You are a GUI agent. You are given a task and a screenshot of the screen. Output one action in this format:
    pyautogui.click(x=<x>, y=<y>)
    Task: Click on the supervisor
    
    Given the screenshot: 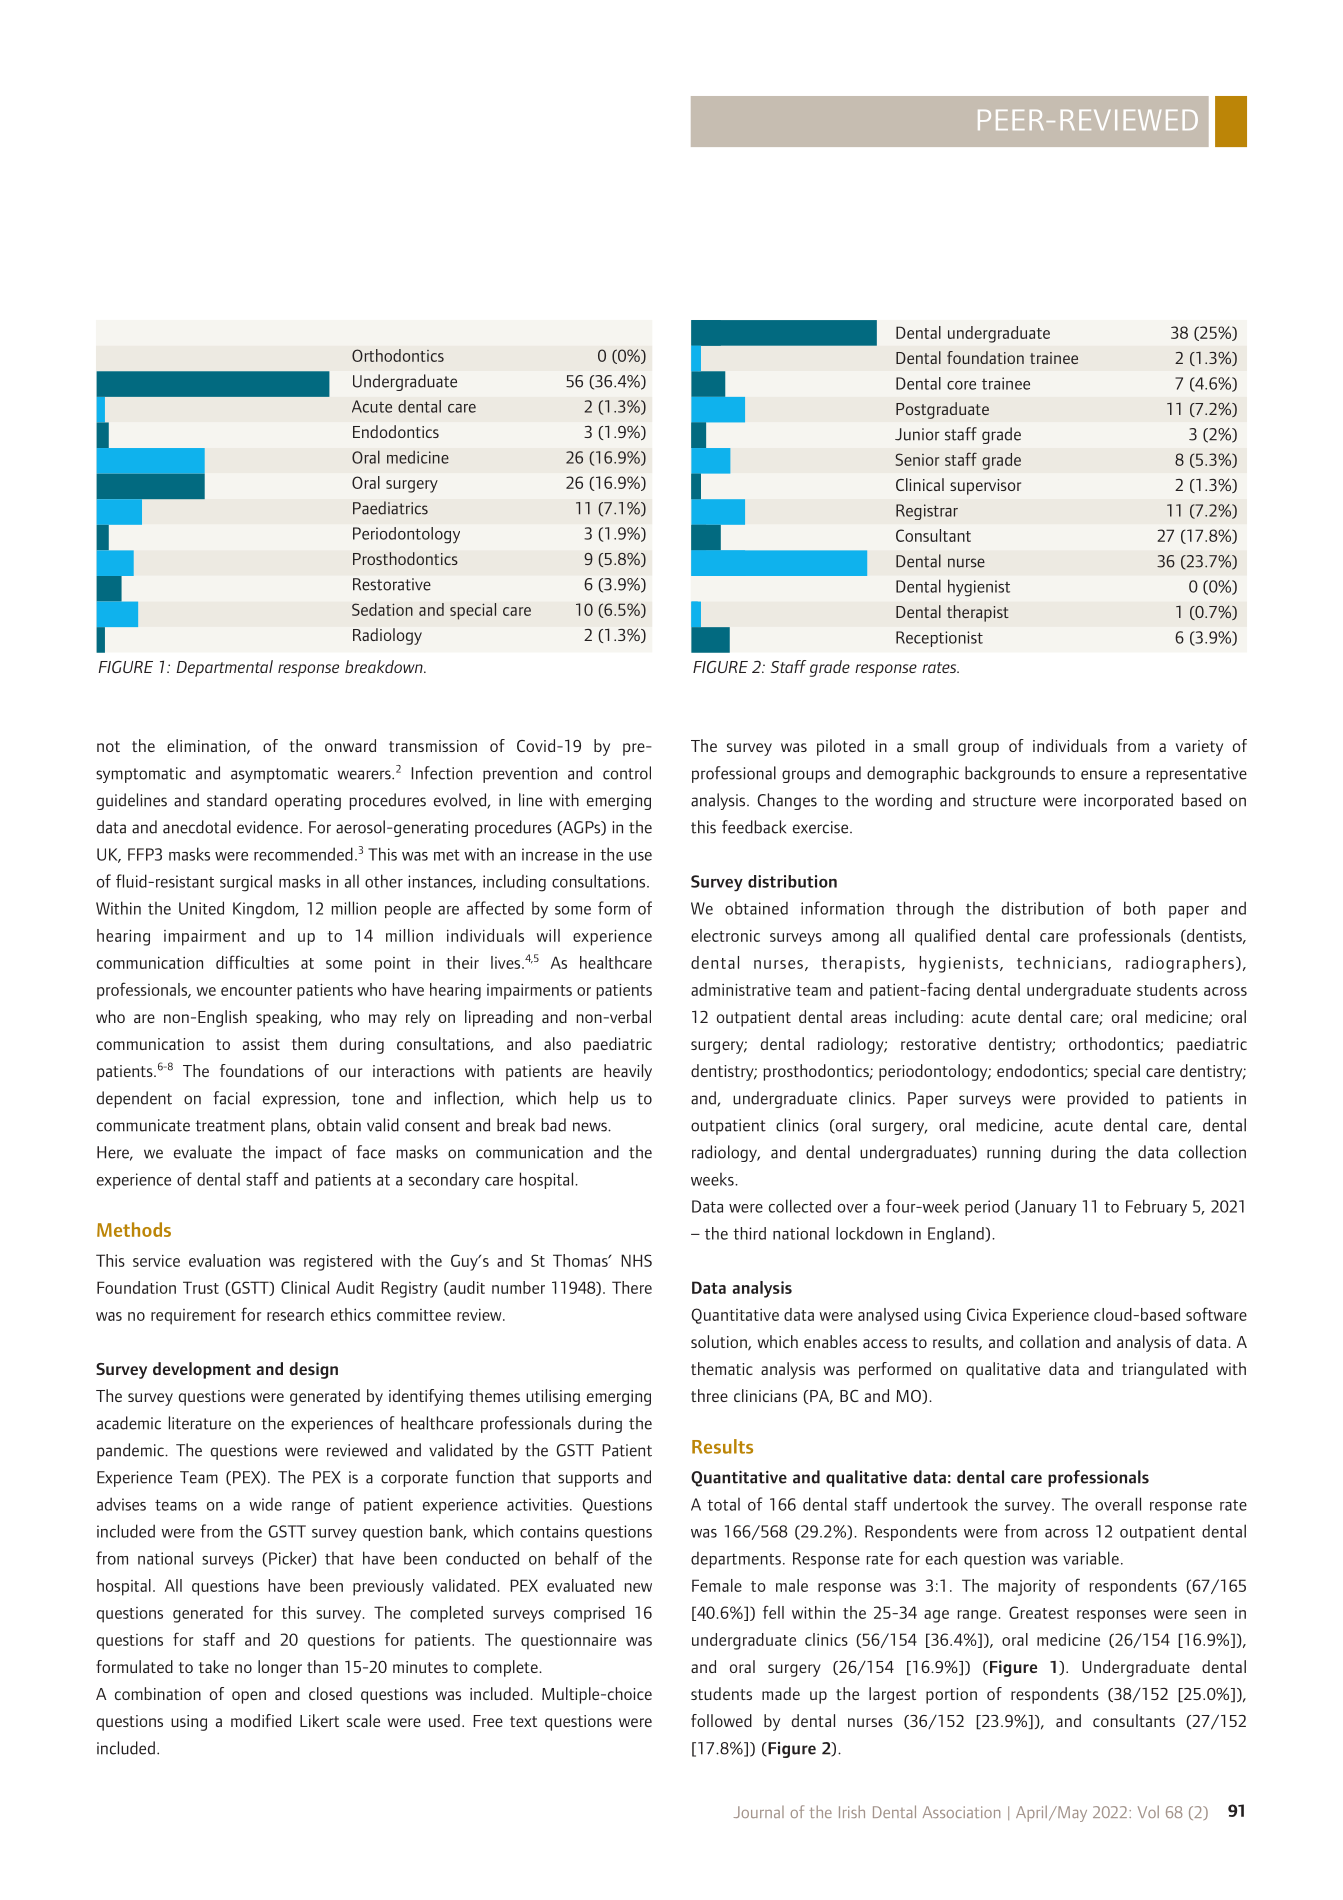 What is the action you would take?
    pyautogui.click(x=985, y=487)
